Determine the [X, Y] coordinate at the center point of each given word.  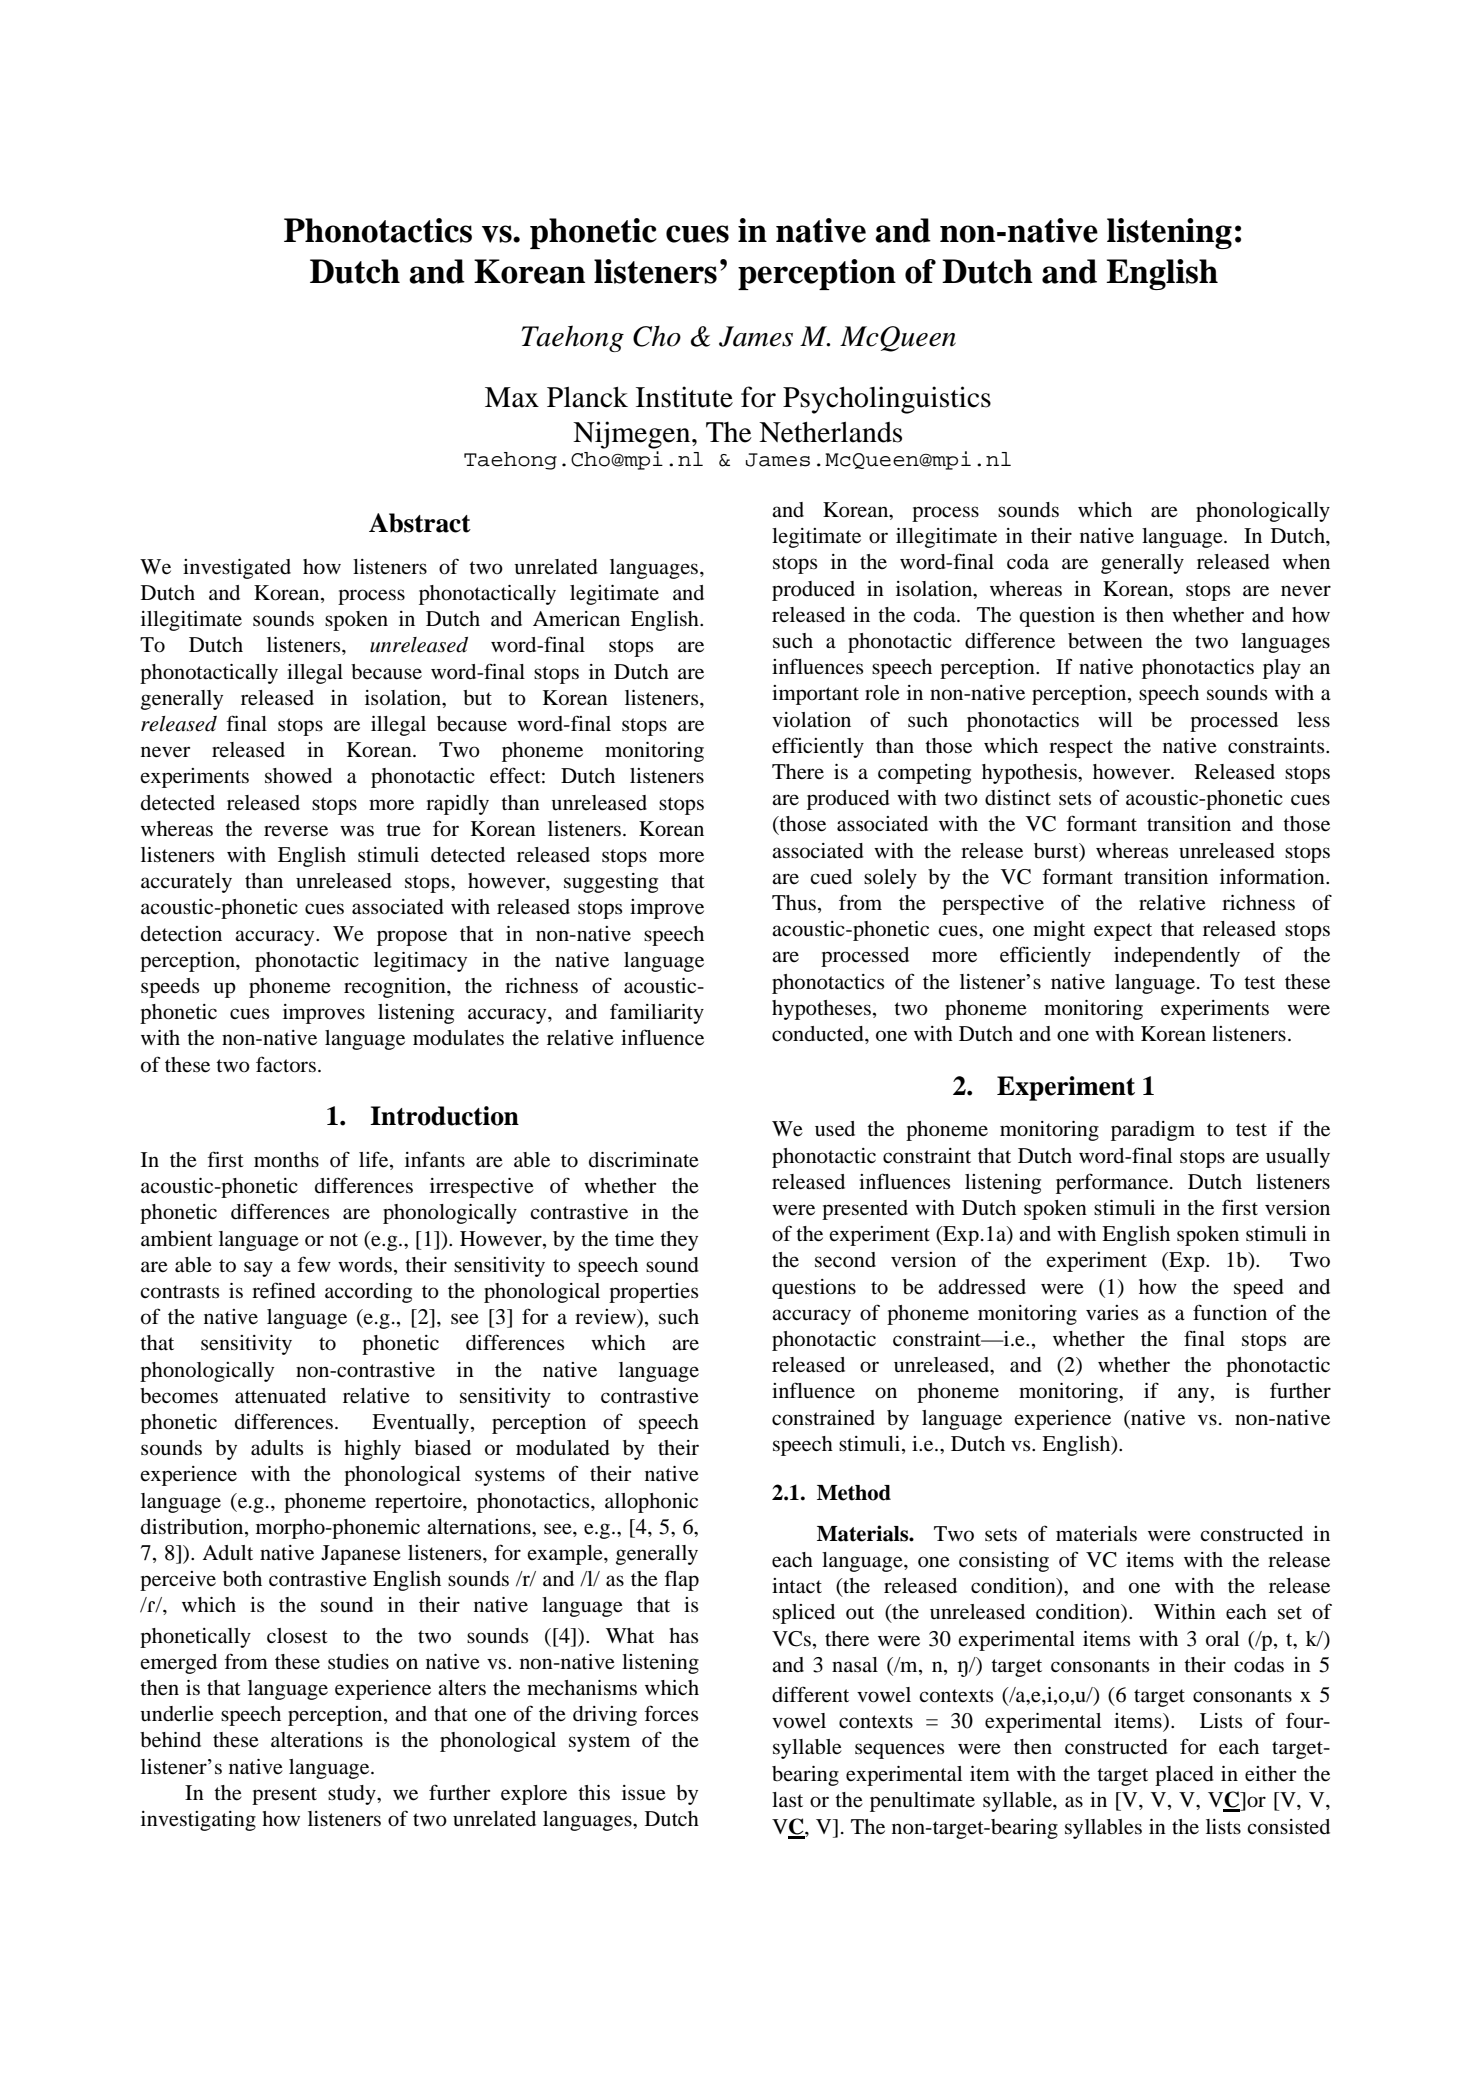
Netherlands [830, 432]
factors [286, 1064]
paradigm [1153, 1131]
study [353, 1795]
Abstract [420, 523]
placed [1184, 1776]
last [787, 1799]
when [1306, 561]
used [835, 1129]
